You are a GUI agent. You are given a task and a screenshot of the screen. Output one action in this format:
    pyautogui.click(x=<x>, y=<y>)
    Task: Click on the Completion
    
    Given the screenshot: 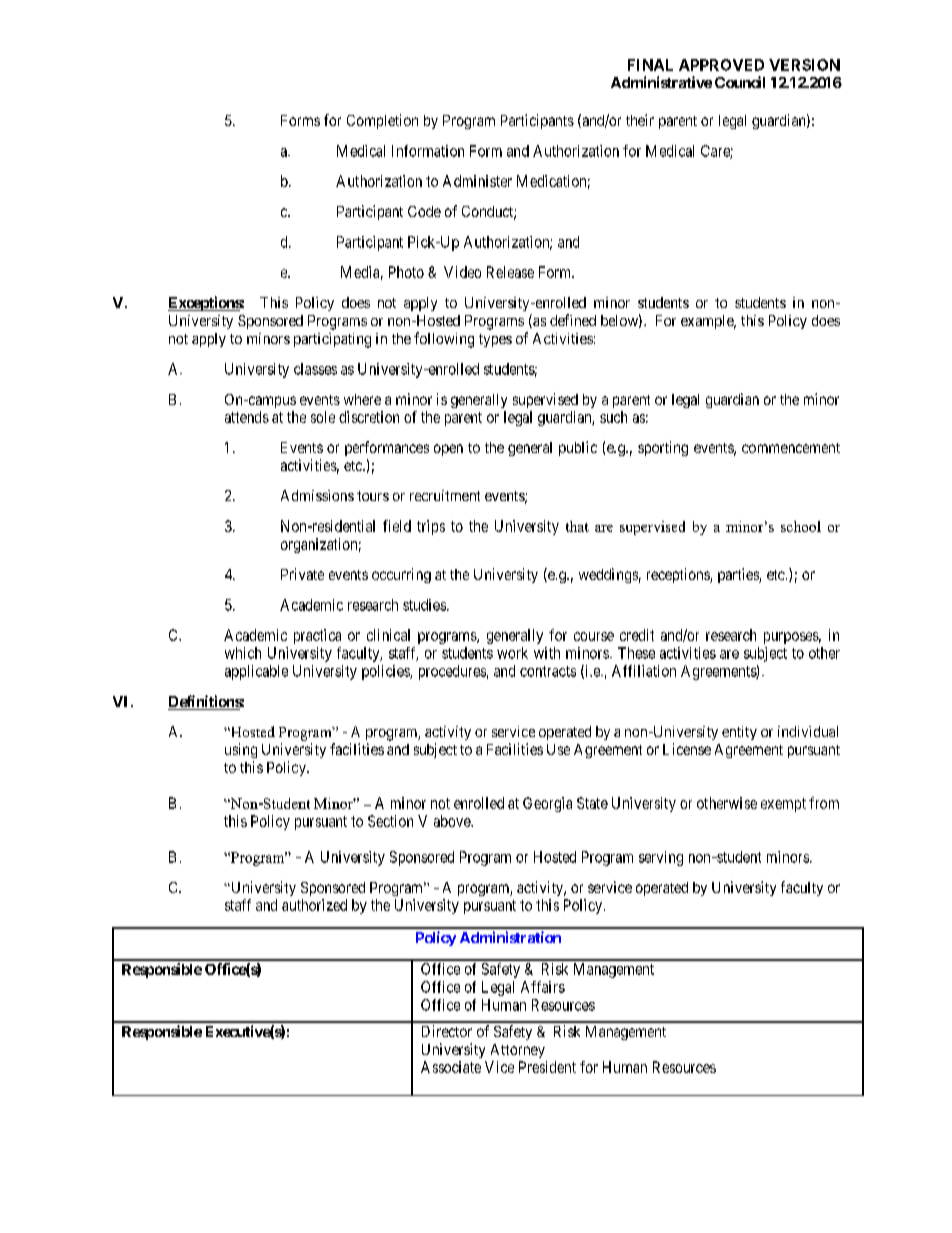 What is the action you would take?
    pyautogui.click(x=382, y=121)
